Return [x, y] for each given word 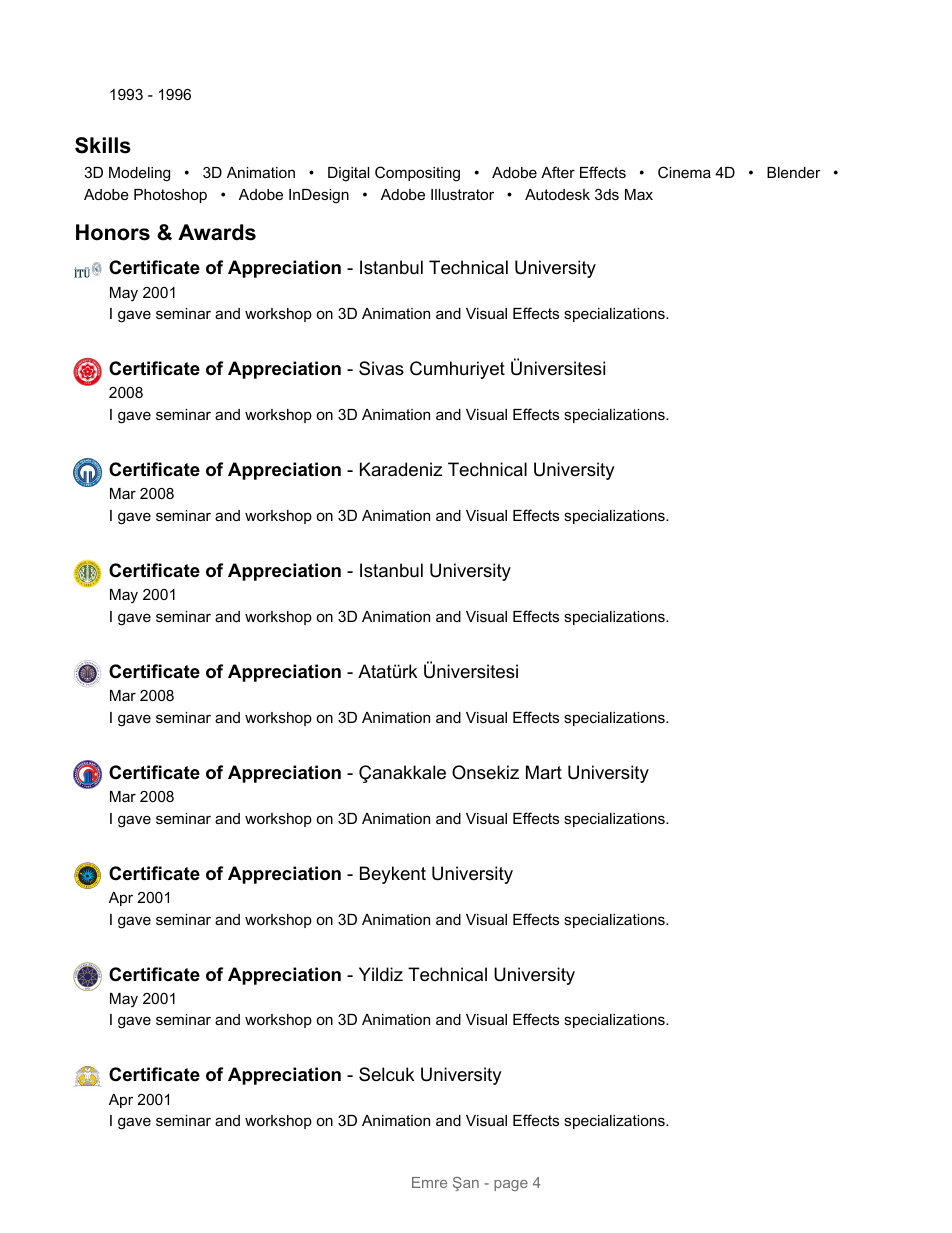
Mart [544, 772]
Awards [217, 232]
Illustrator [462, 194]
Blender [794, 172]
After [558, 172]
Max [639, 194]
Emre [429, 1182]
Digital [348, 174]
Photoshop [170, 196]
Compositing [417, 174]
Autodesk [557, 194]
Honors [113, 232]
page [511, 1185]
